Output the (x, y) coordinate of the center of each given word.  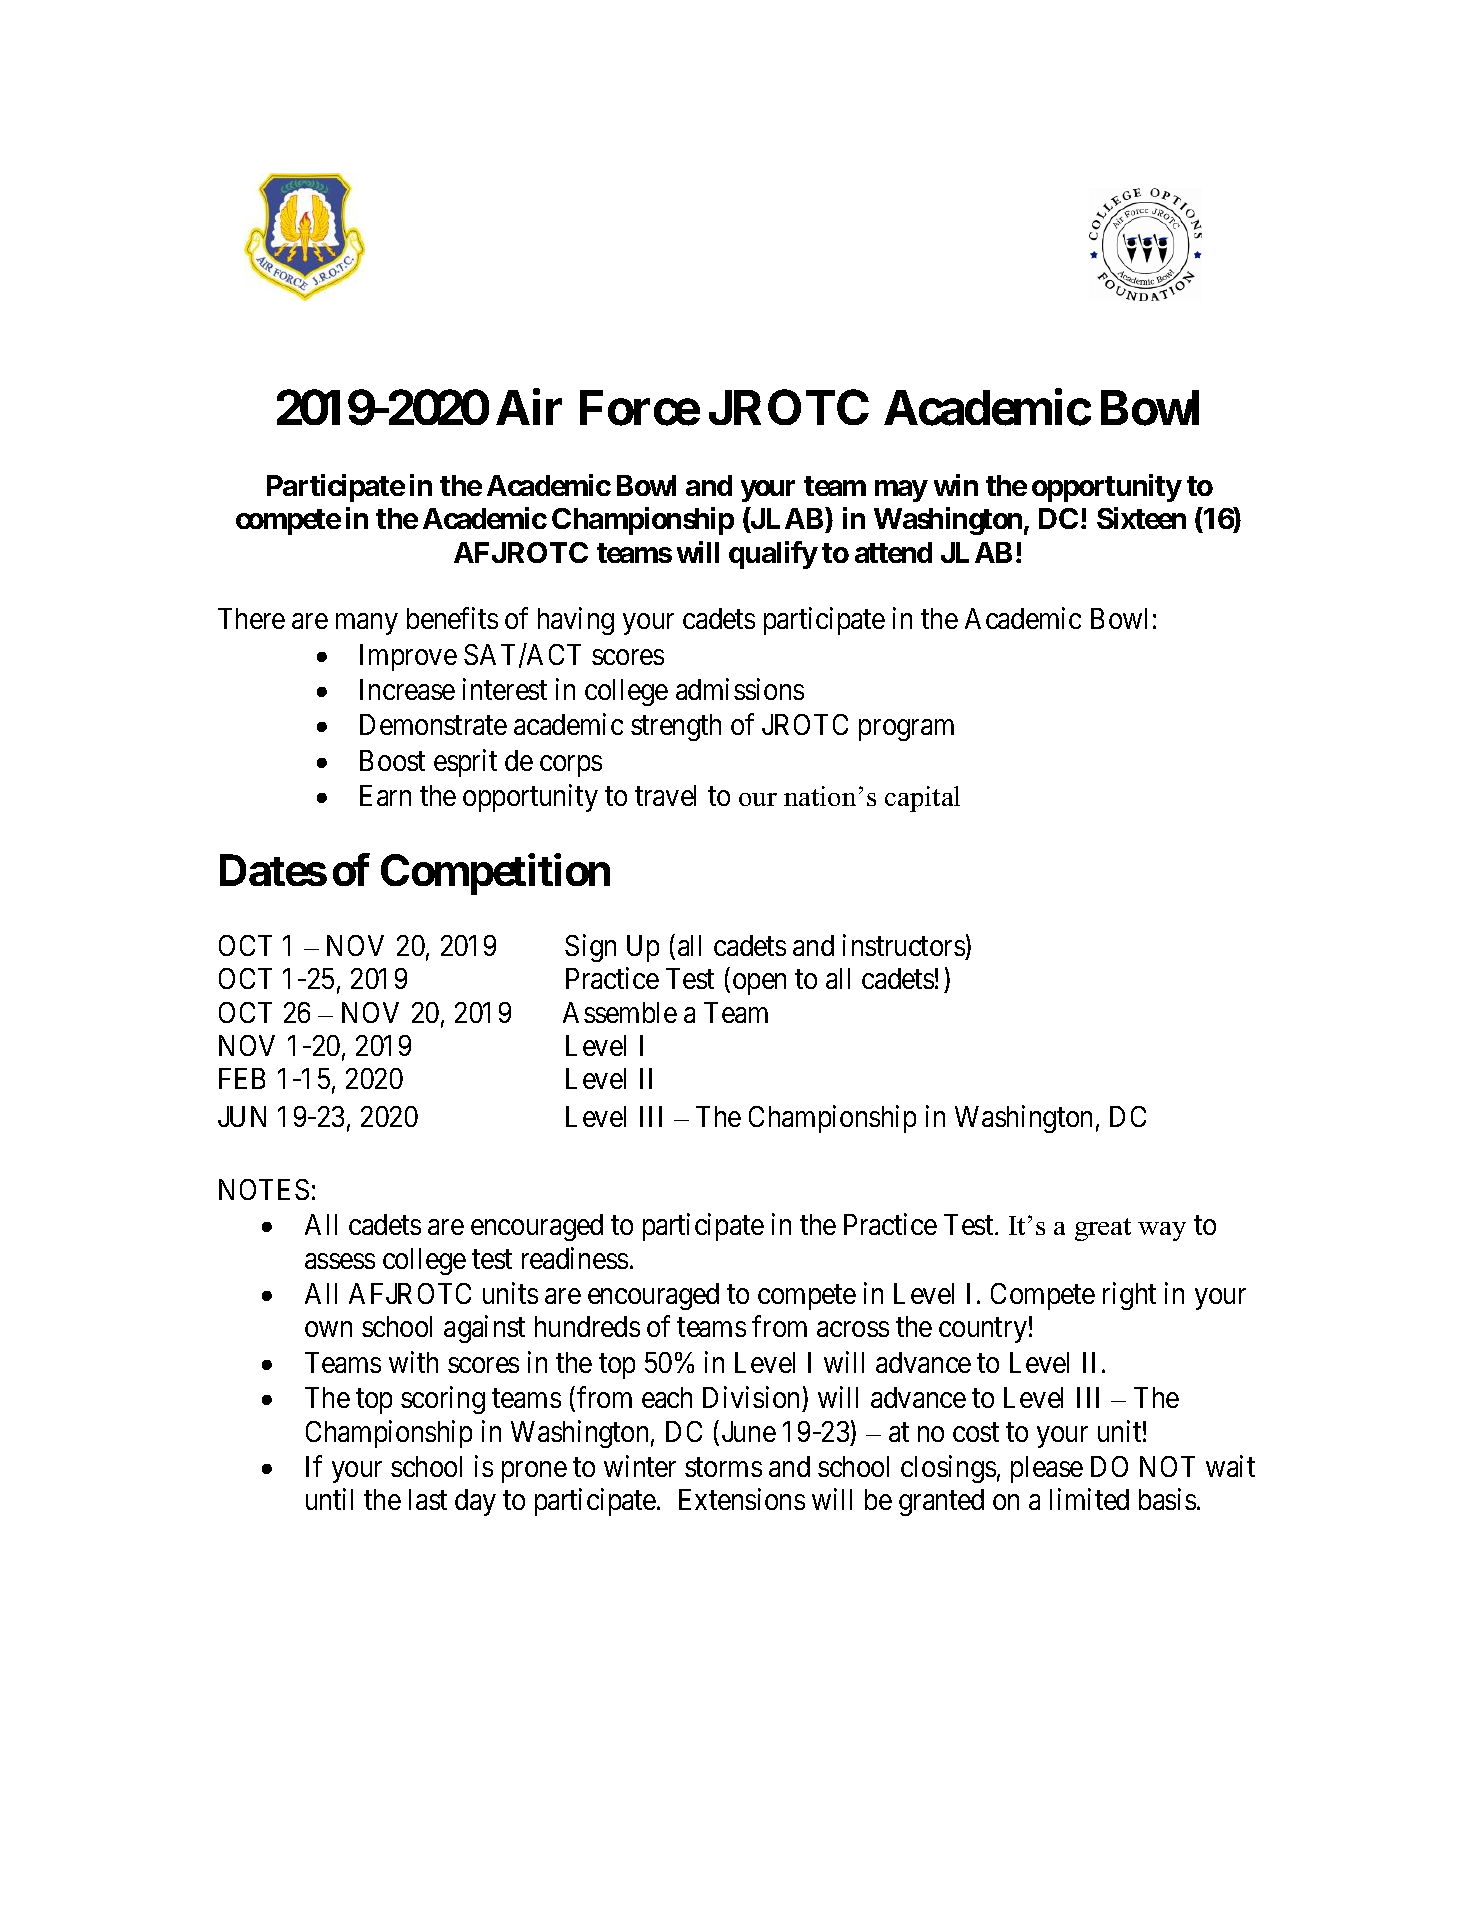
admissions (740, 689)
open (759, 984)
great (1103, 1229)
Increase (407, 689)
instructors (904, 945)
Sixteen (1141, 518)
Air (529, 407)
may (901, 491)
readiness (575, 1258)
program (906, 730)
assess (340, 1261)
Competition (495, 874)
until (329, 1499)
